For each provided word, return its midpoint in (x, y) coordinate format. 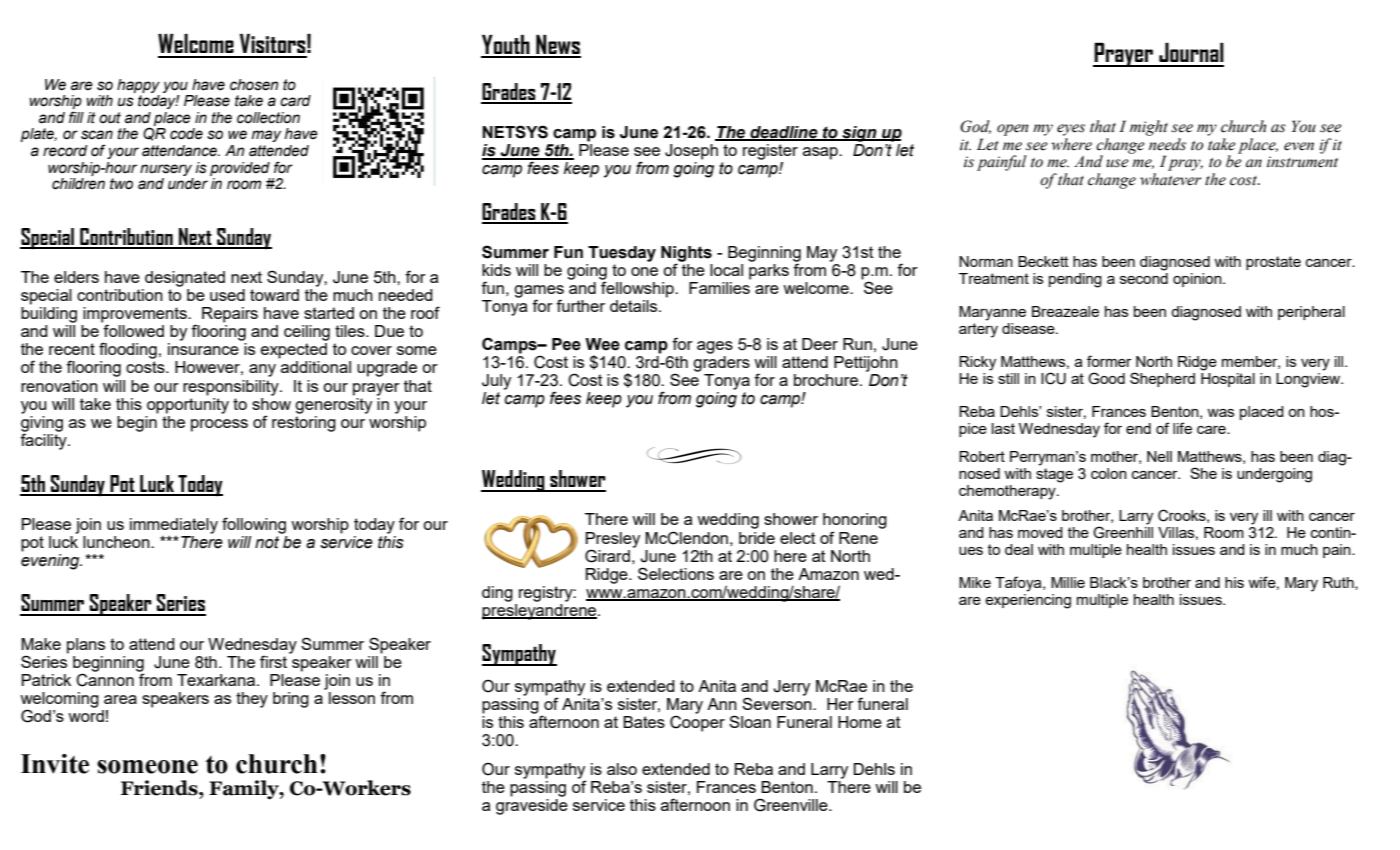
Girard (607, 556)
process (219, 425)
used (227, 295)
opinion (1198, 280)
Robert (982, 456)
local (726, 270)
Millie (1068, 582)
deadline (784, 133)
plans (86, 646)
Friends (160, 788)
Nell (1159, 456)
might (1149, 128)
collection (268, 118)
